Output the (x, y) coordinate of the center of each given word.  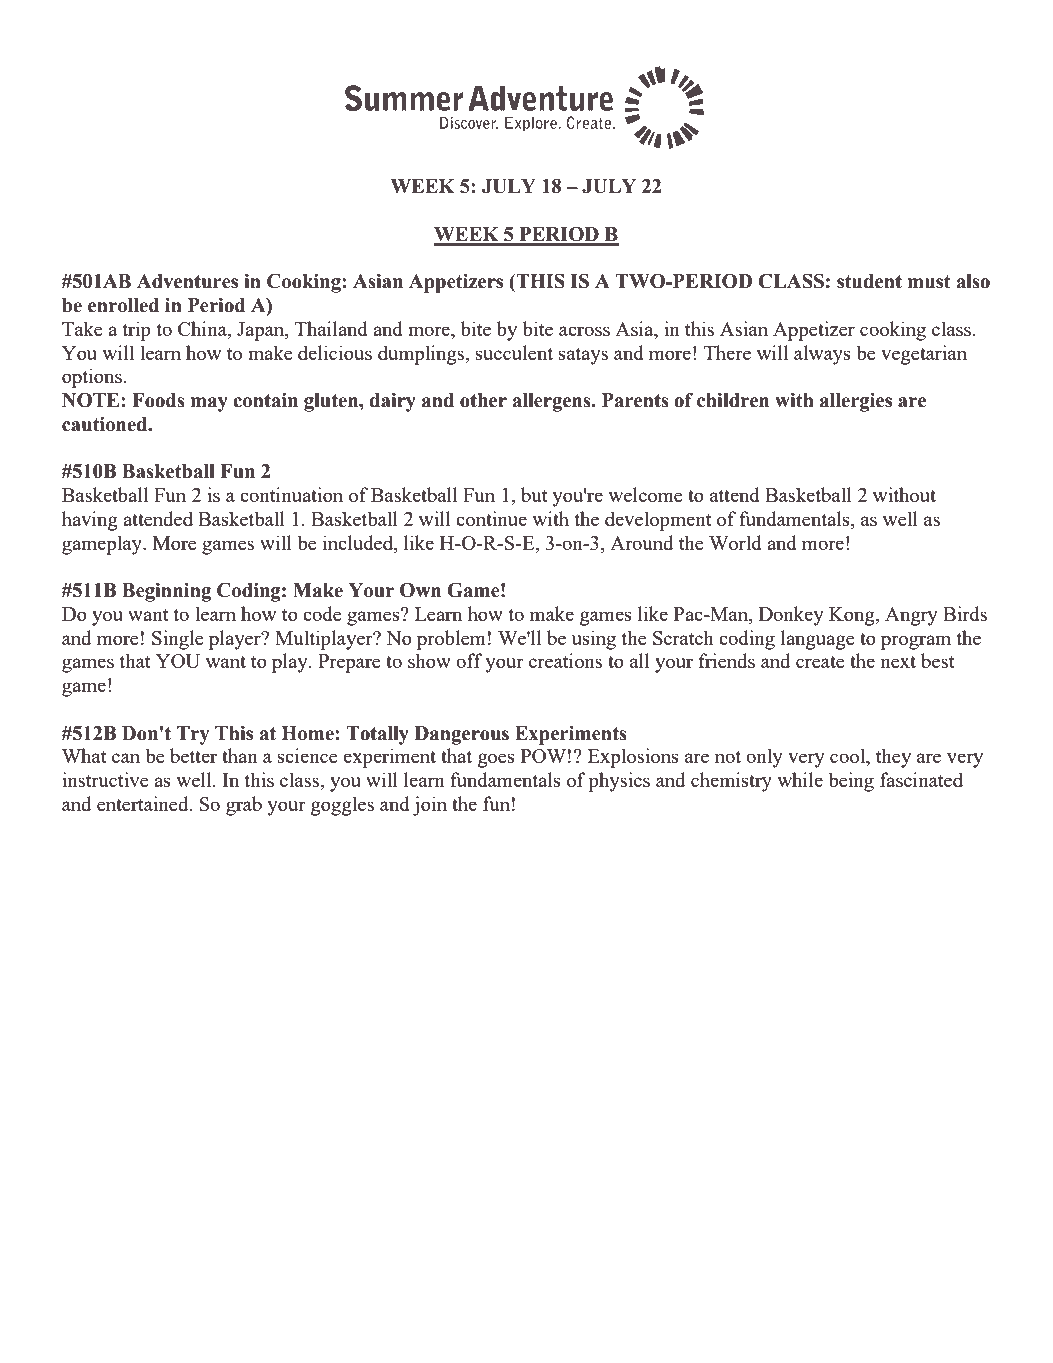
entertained (144, 803)
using (594, 640)
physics (619, 782)
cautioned (106, 424)
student (869, 281)
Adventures (187, 281)
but (534, 494)
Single (178, 640)
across (584, 331)
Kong (853, 616)
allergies (856, 402)
